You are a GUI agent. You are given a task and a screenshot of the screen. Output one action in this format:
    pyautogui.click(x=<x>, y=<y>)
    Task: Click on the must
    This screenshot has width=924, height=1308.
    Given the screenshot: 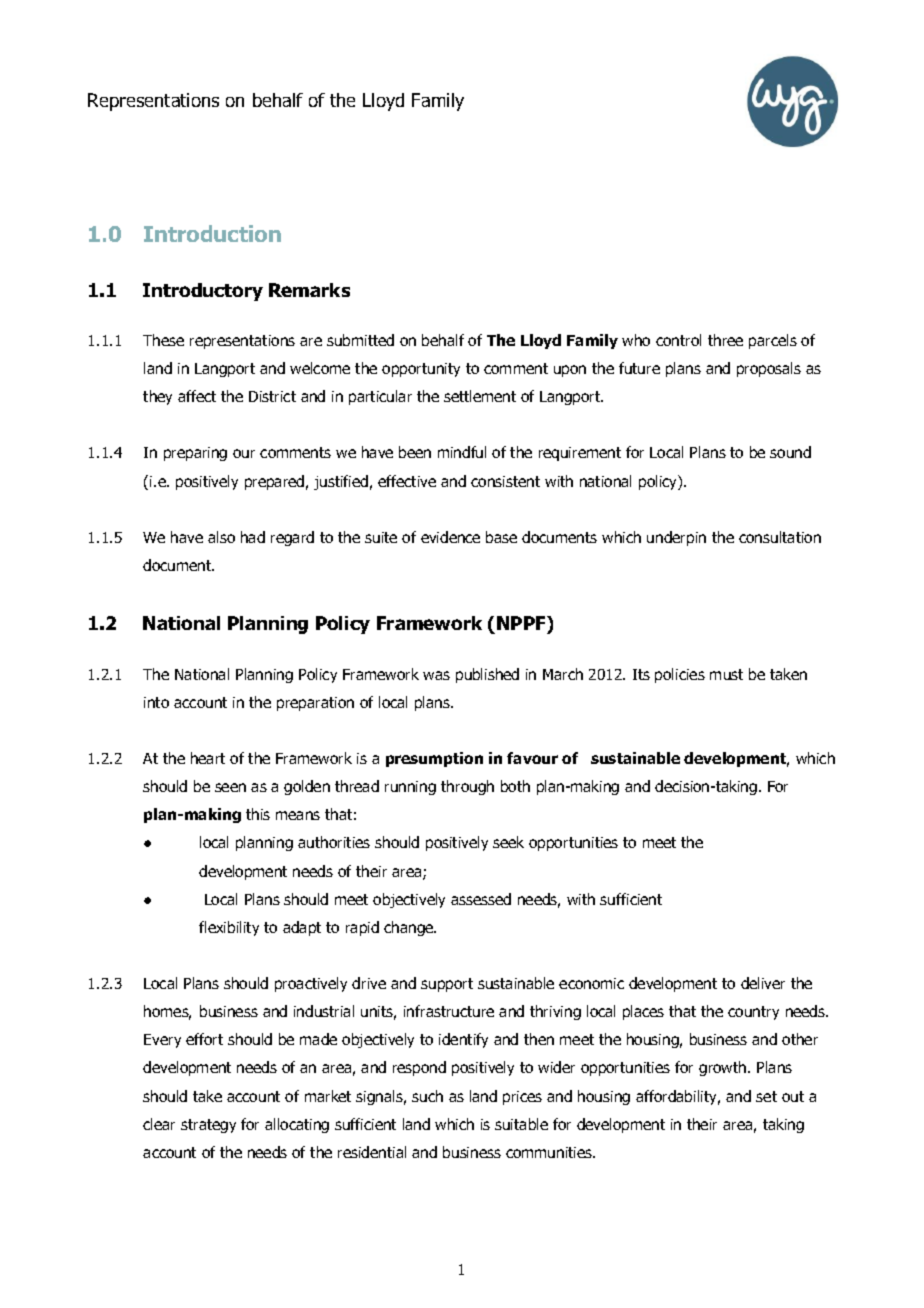 What is the action you would take?
    pyautogui.click(x=726, y=674)
